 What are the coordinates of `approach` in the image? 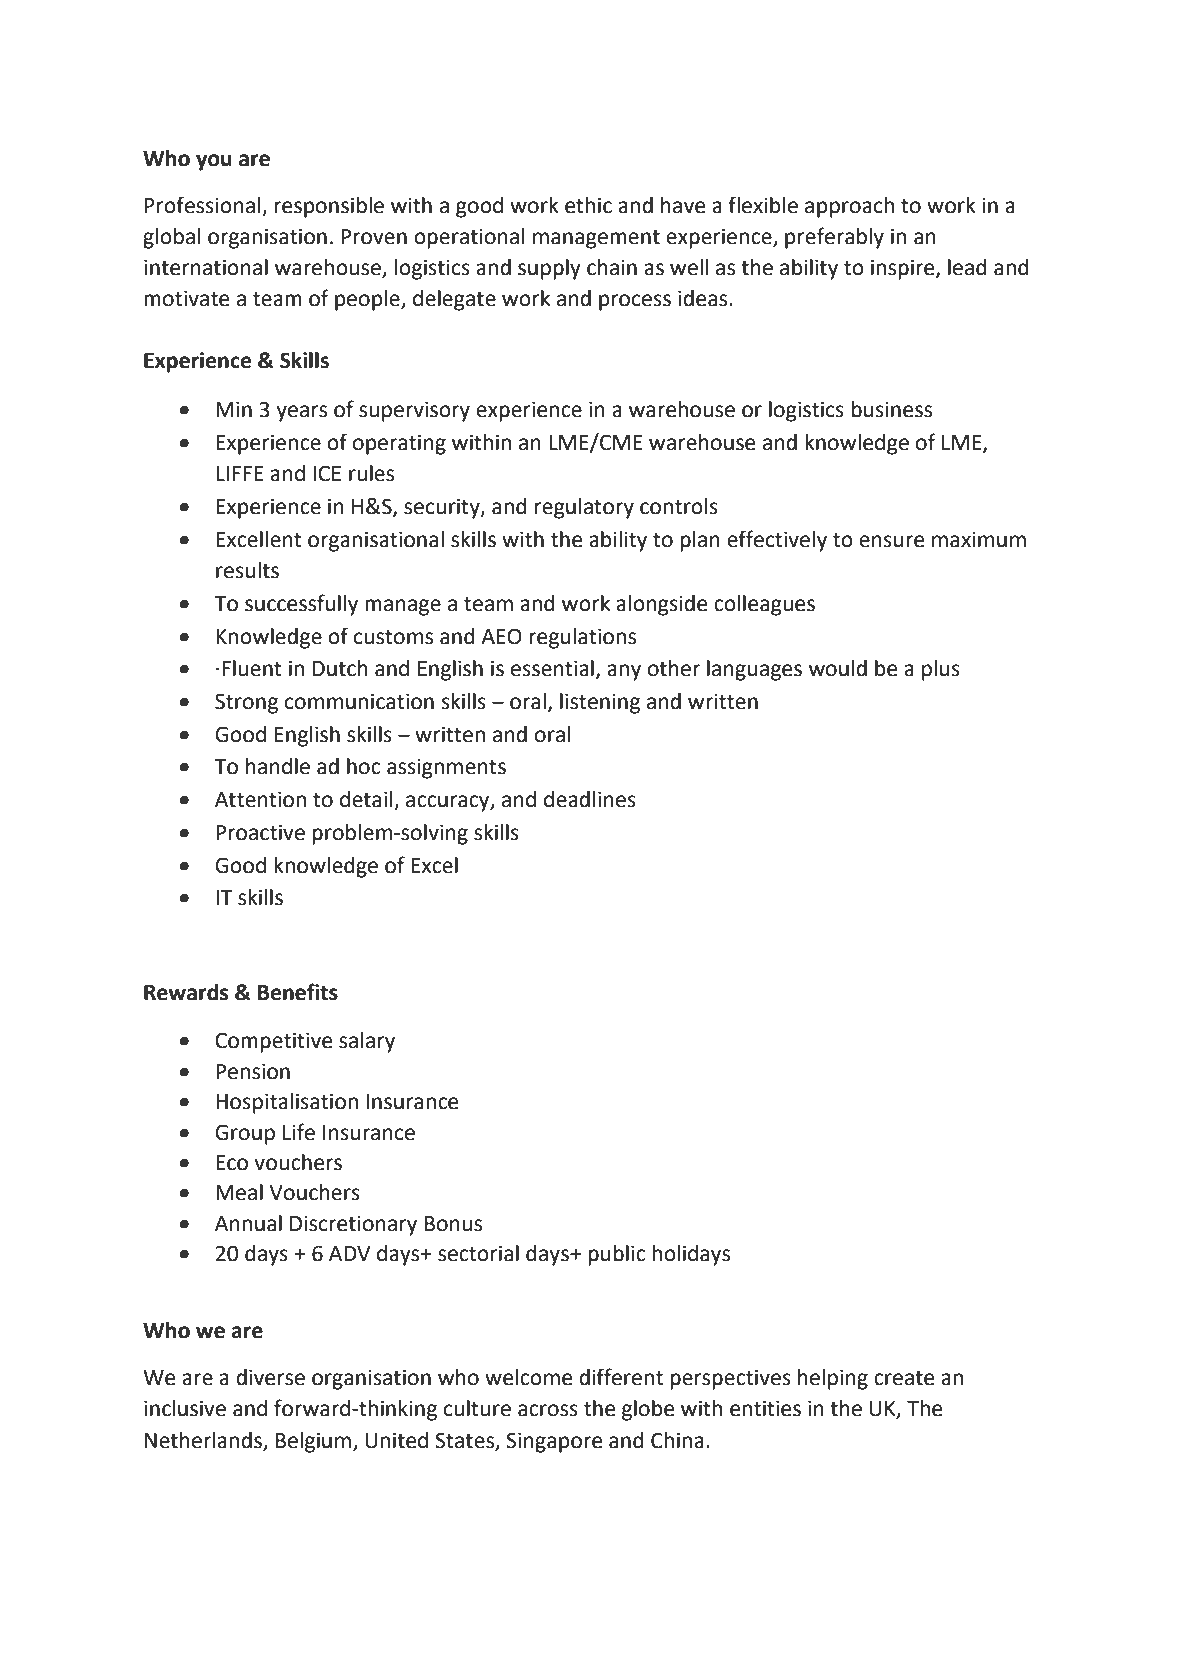 It's located at (849, 207).
